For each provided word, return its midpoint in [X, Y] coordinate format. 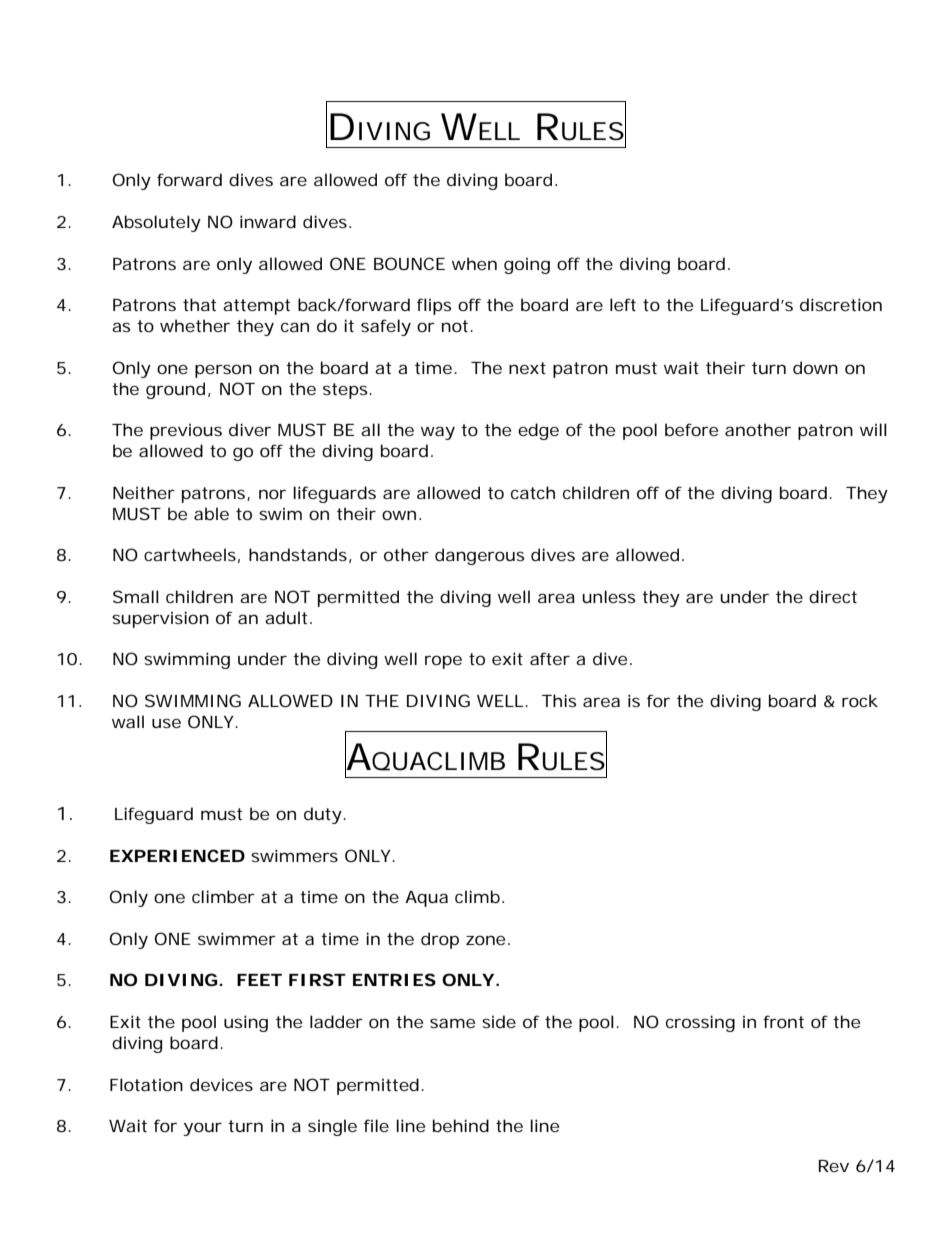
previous [186, 432]
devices [221, 1084]
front [783, 1021]
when [474, 263]
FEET [259, 980]
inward [268, 221]
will [873, 429]
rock [860, 700]
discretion [841, 304]
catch [533, 492]
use [166, 723]
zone [485, 940]
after [550, 658]
